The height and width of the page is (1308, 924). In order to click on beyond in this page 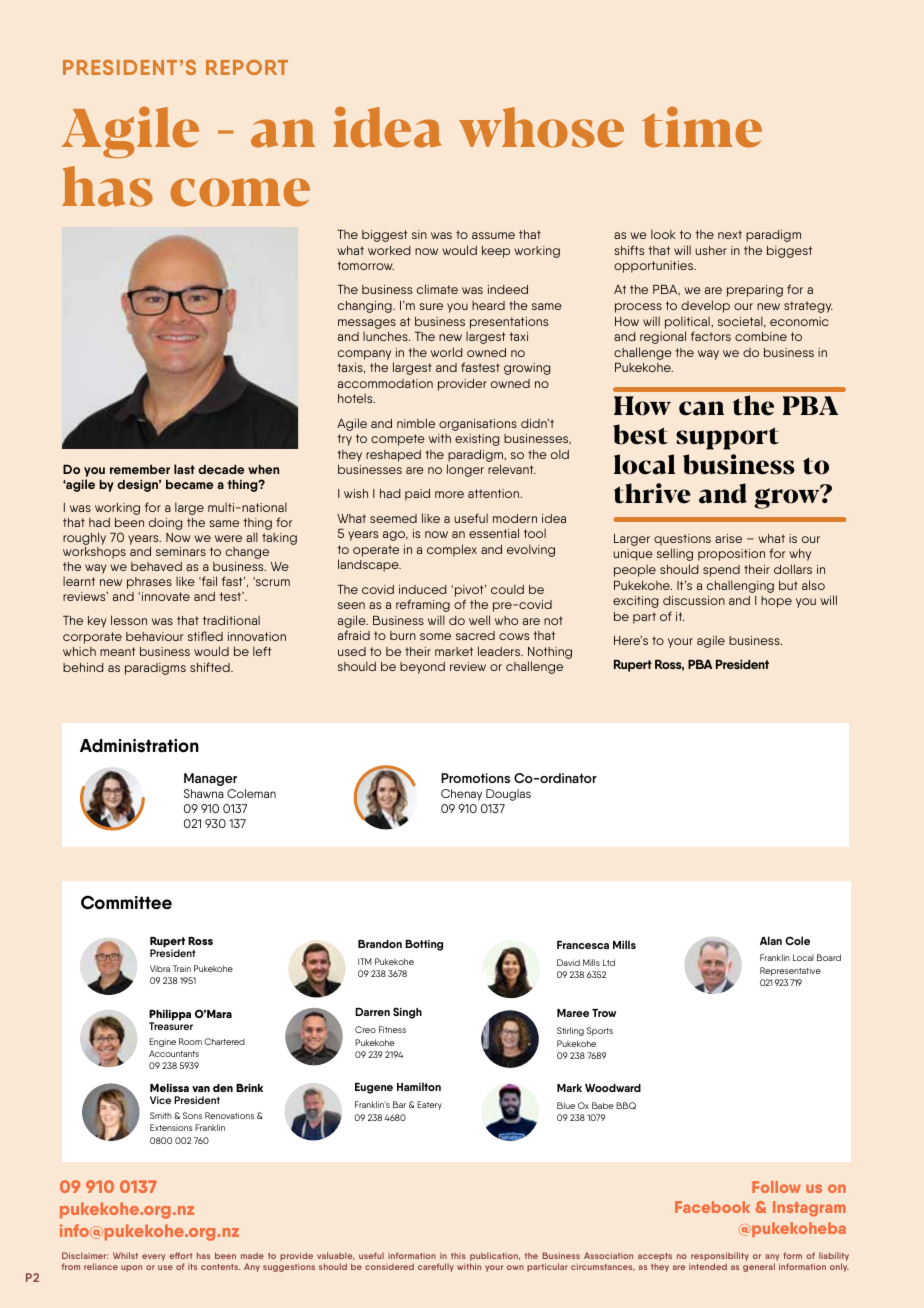, I will do `click(422, 668)`.
